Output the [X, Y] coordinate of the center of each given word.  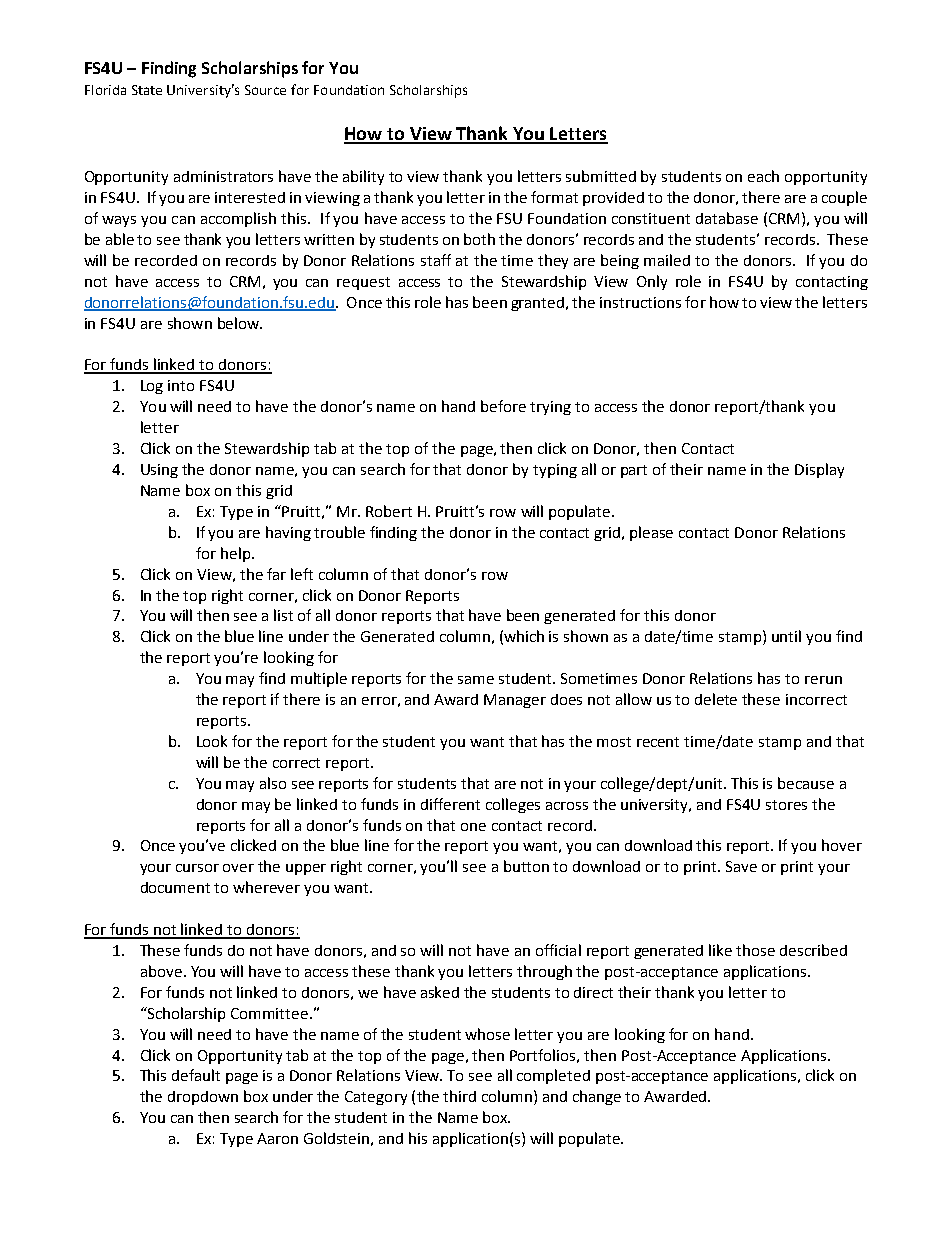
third [459, 1096]
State [147, 90]
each [763, 176]
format [554, 197]
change [597, 1097]
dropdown [203, 1098]
